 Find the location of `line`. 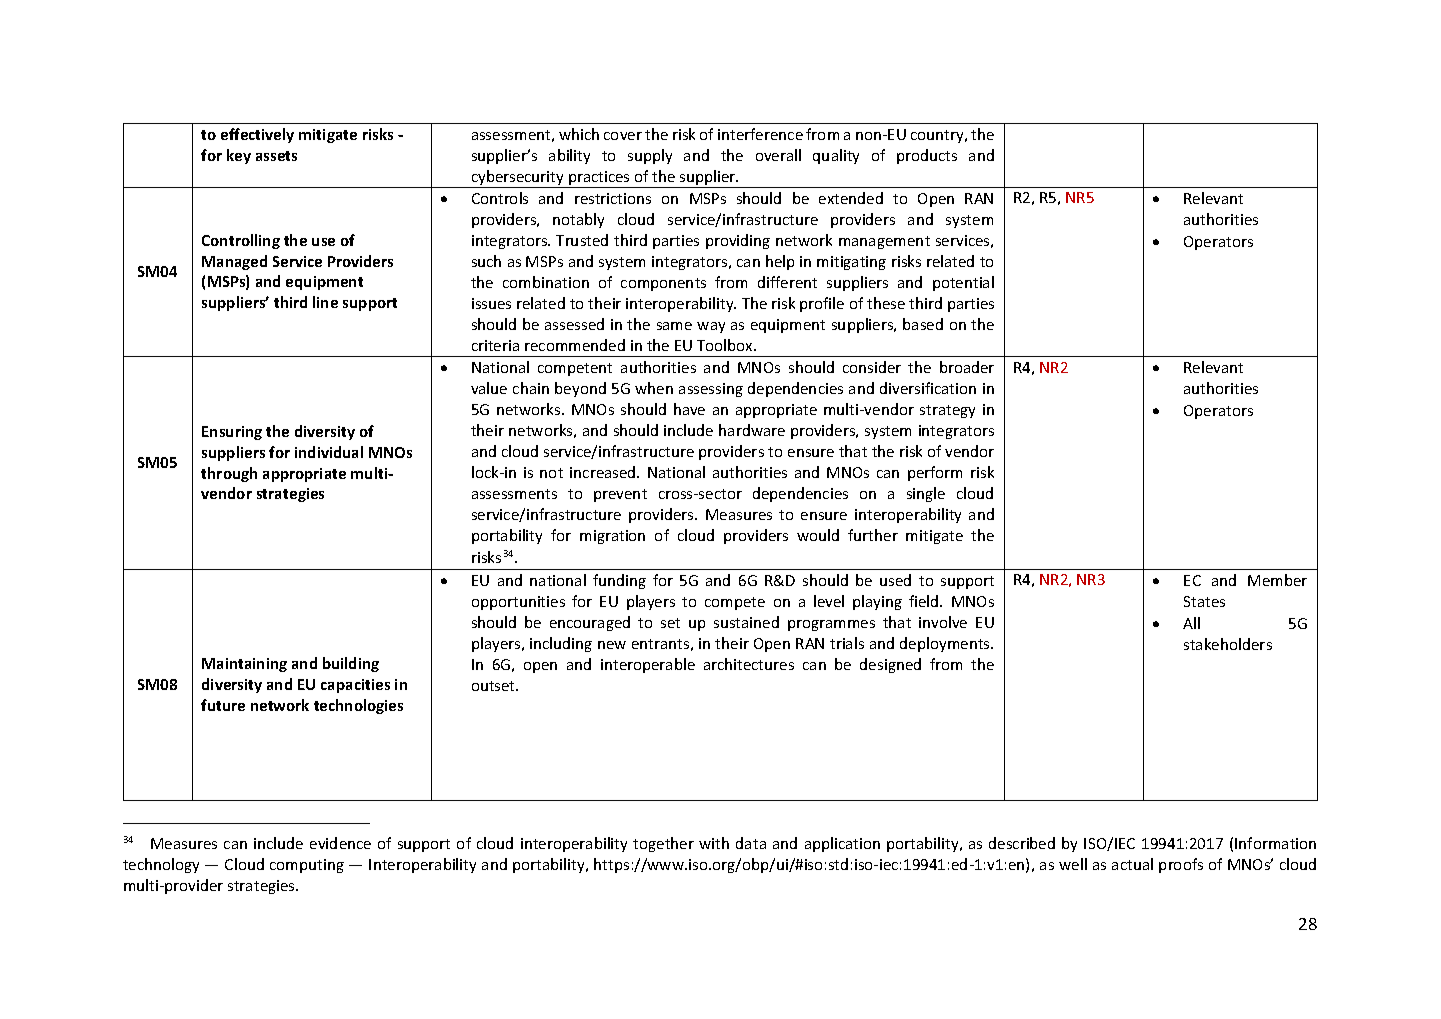

line is located at coordinates (325, 302).
